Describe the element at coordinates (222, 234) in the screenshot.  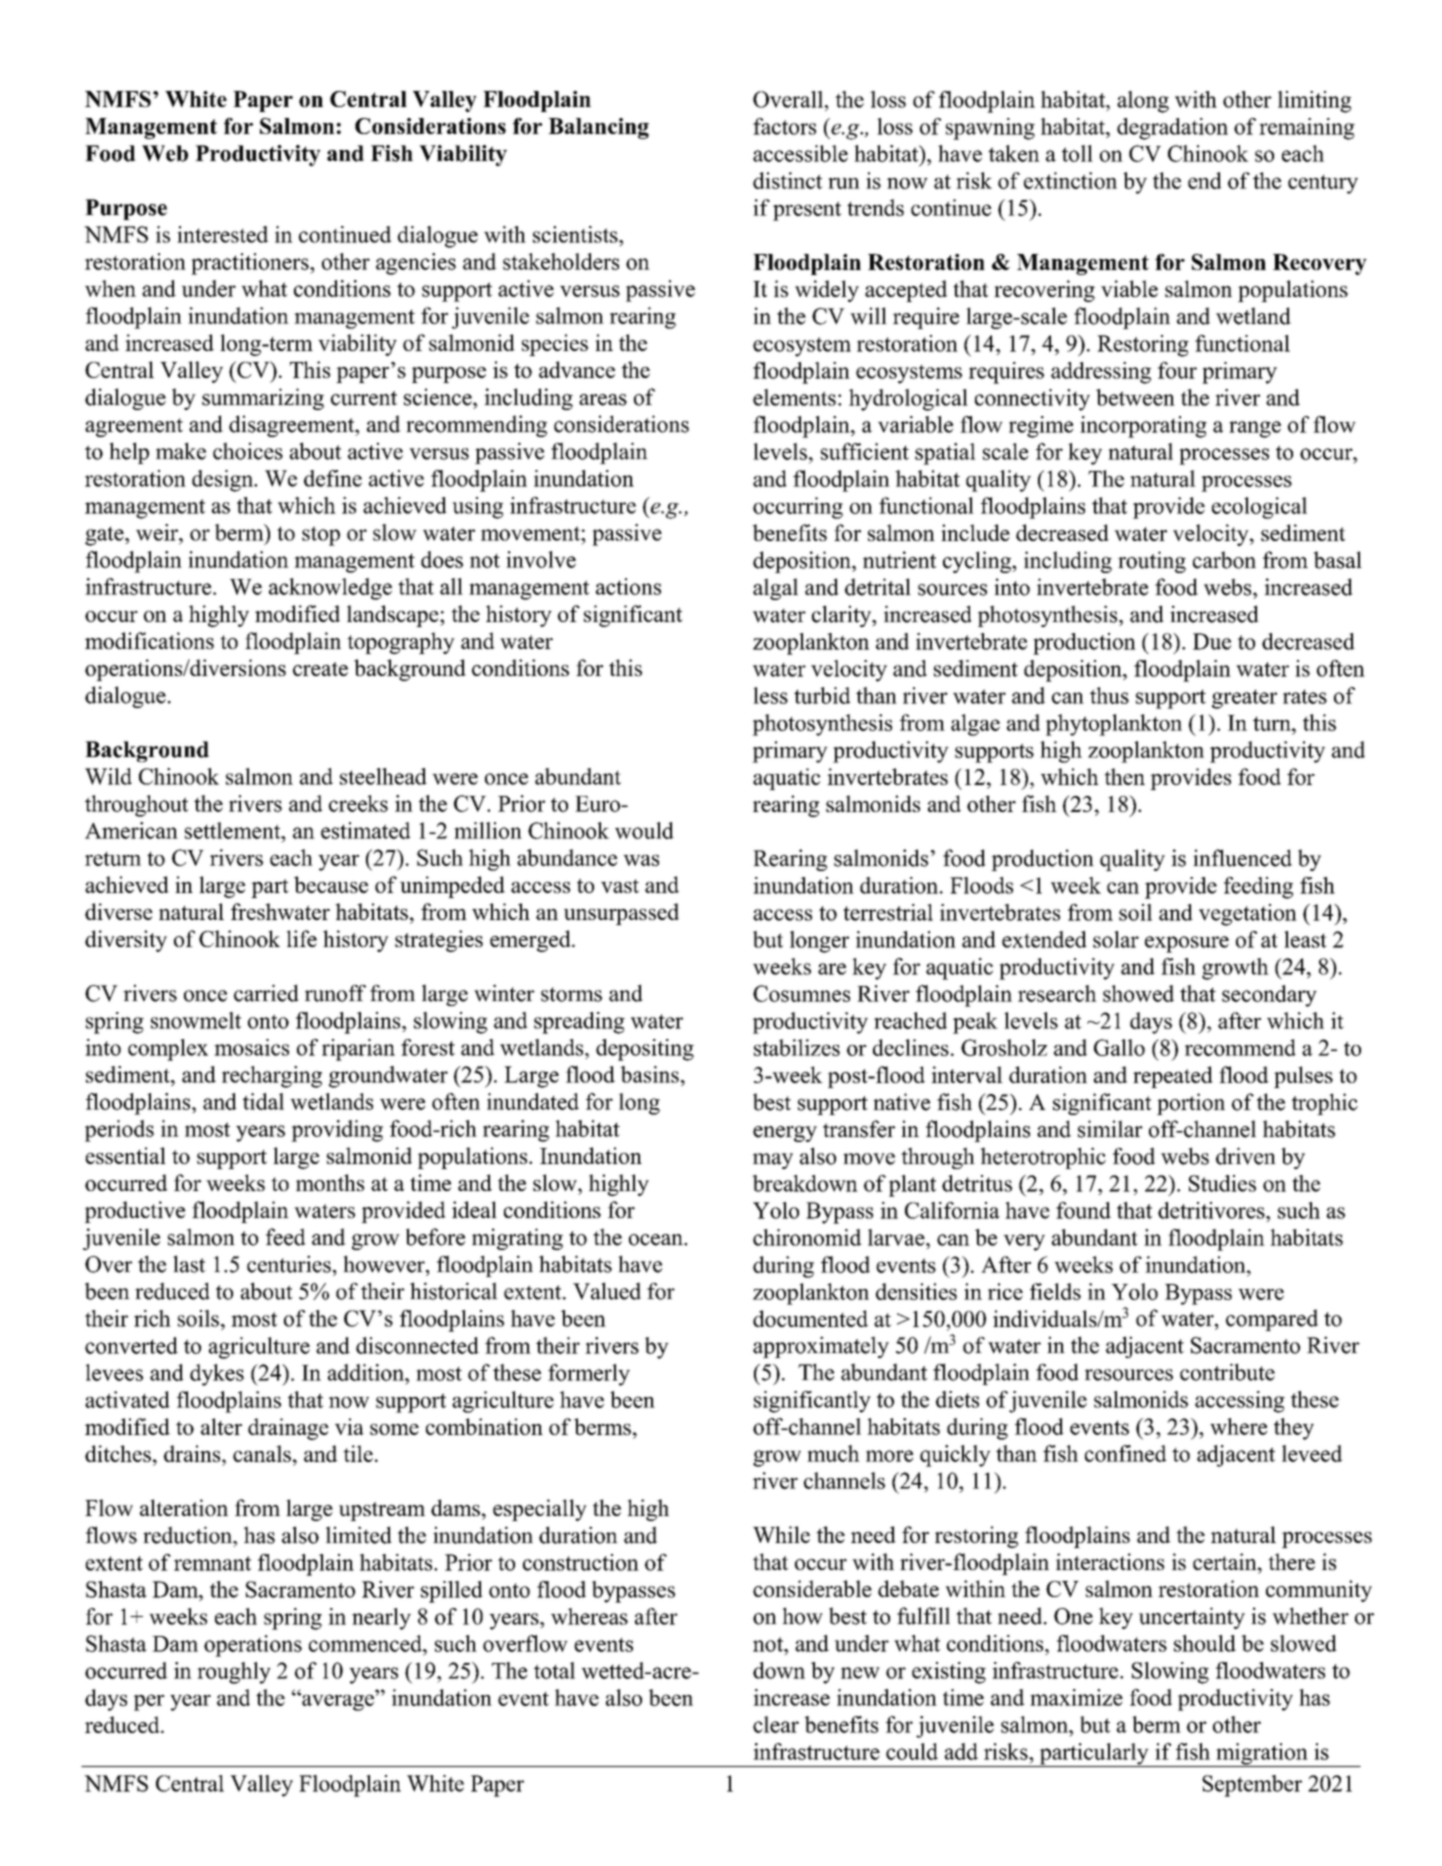
I see `interested` at that location.
